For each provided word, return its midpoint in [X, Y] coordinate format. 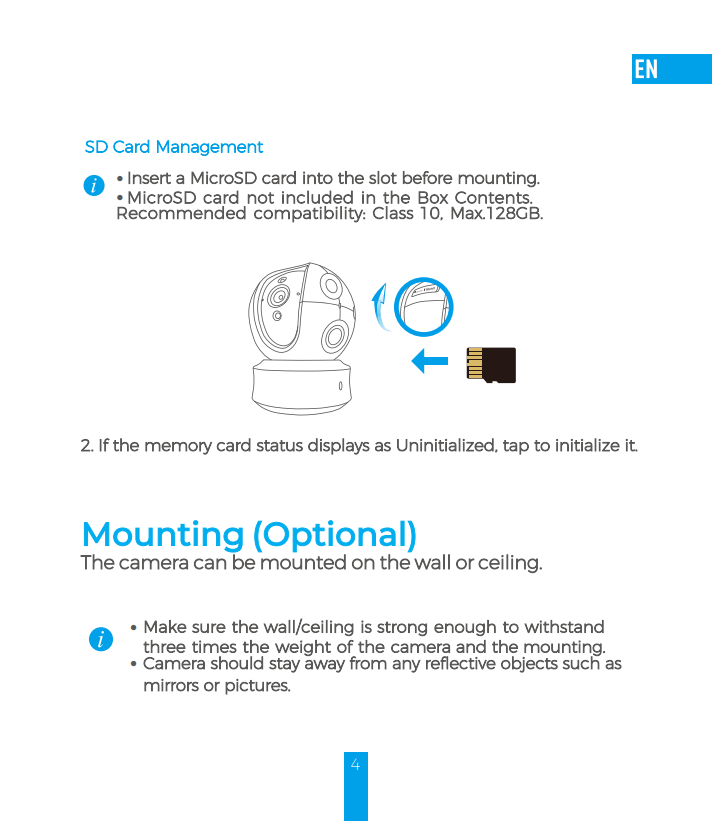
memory [178, 448]
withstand [564, 626]
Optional [334, 536]
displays [339, 446]
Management [210, 148]
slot [383, 177]
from [368, 663]
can [210, 564]
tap [516, 447]
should [237, 663]
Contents [493, 197]
